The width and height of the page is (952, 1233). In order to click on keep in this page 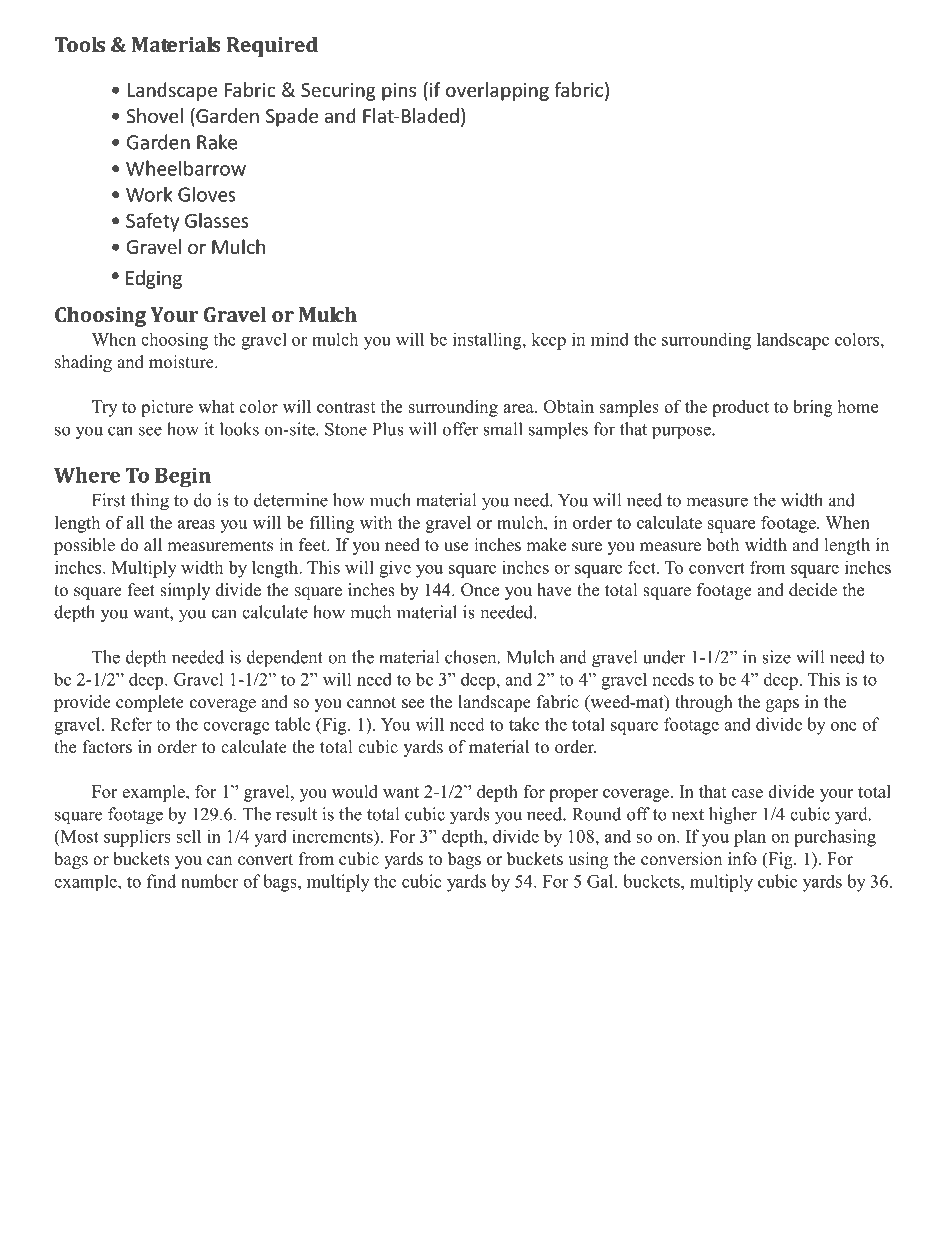, I will do `click(548, 341)`.
